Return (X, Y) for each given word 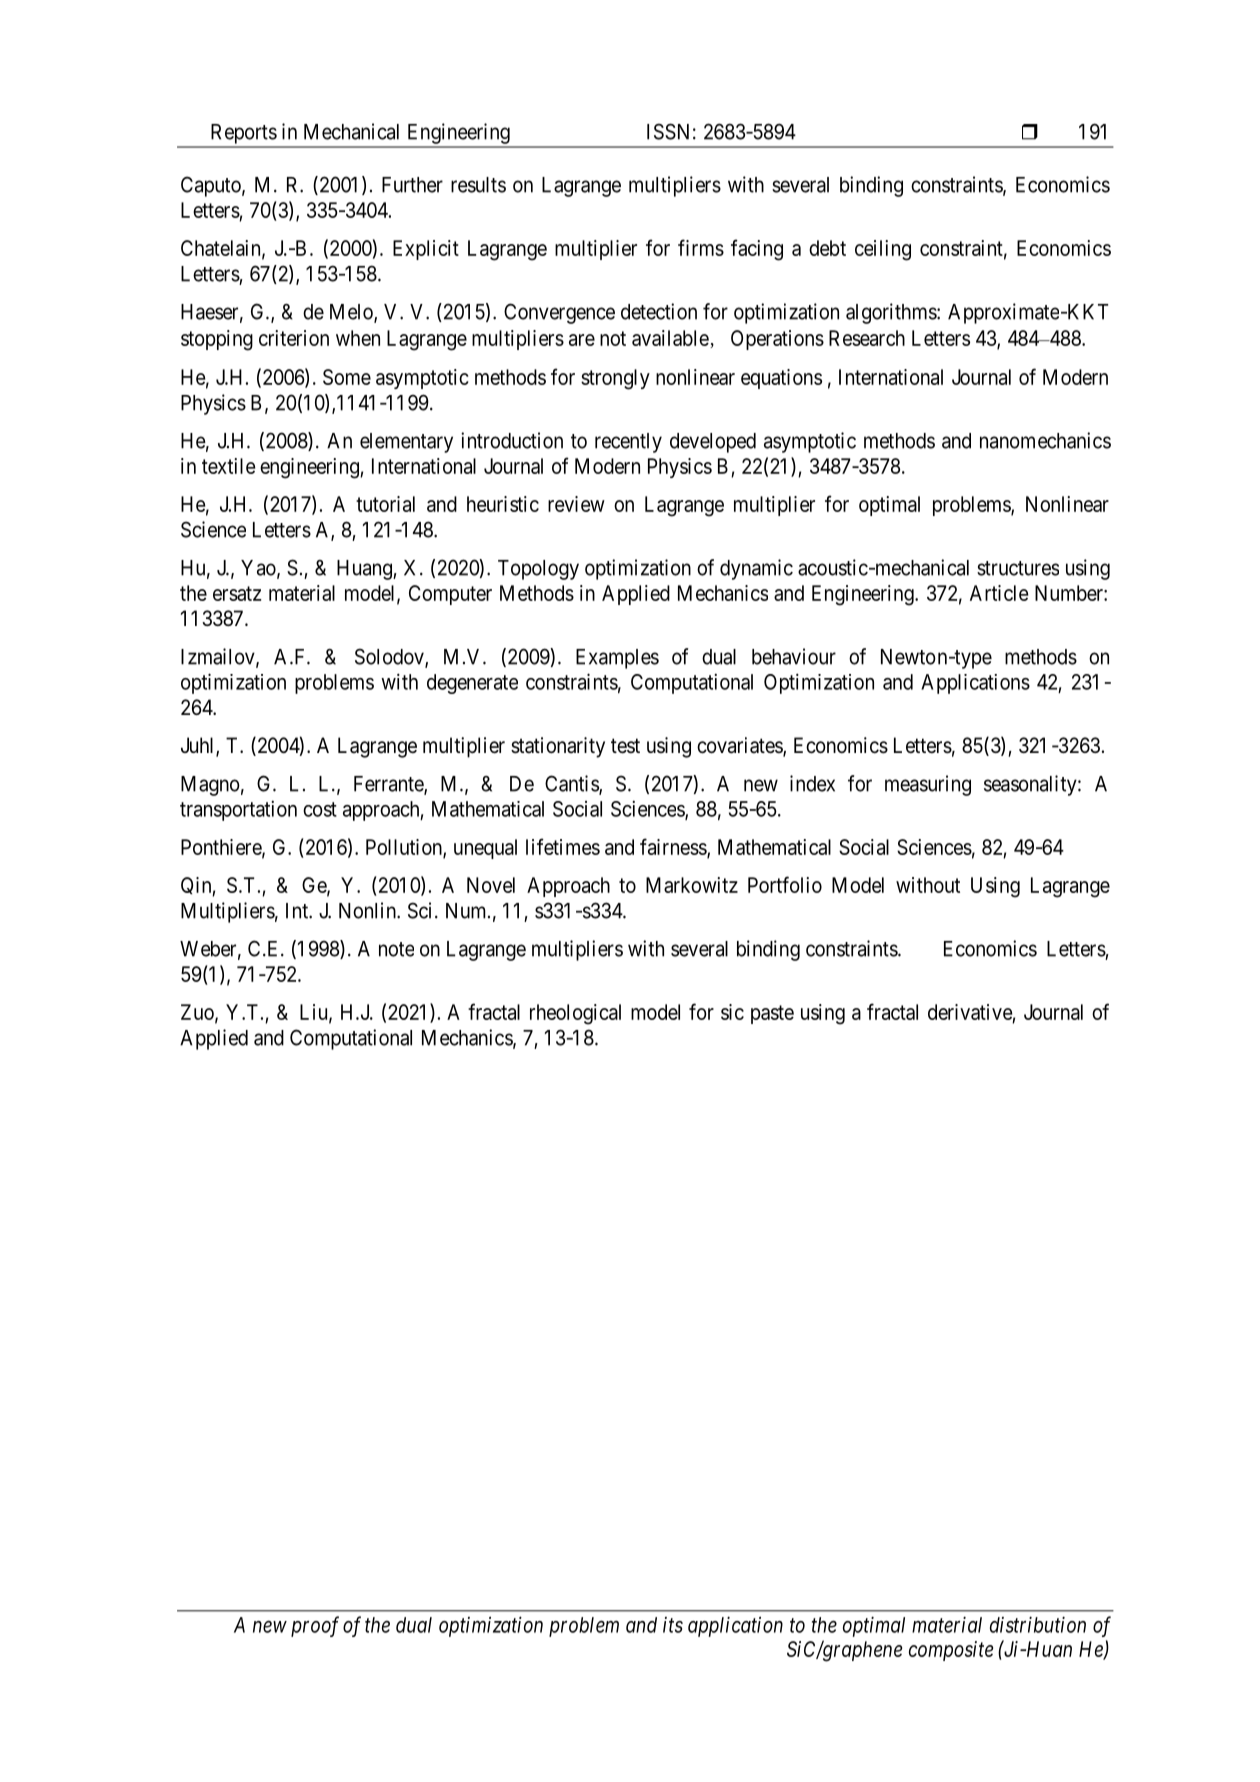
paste (772, 1014)
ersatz (237, 593)
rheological (575, 1014)
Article (999, 593)
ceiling (883, 250)
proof (315, 1626)
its (673, 1625)
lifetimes (563, 846)
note (396, 949)
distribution (1038, 1624)
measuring (928, 785)
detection (659, 311)
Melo (352, 313)
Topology (538, 570)
